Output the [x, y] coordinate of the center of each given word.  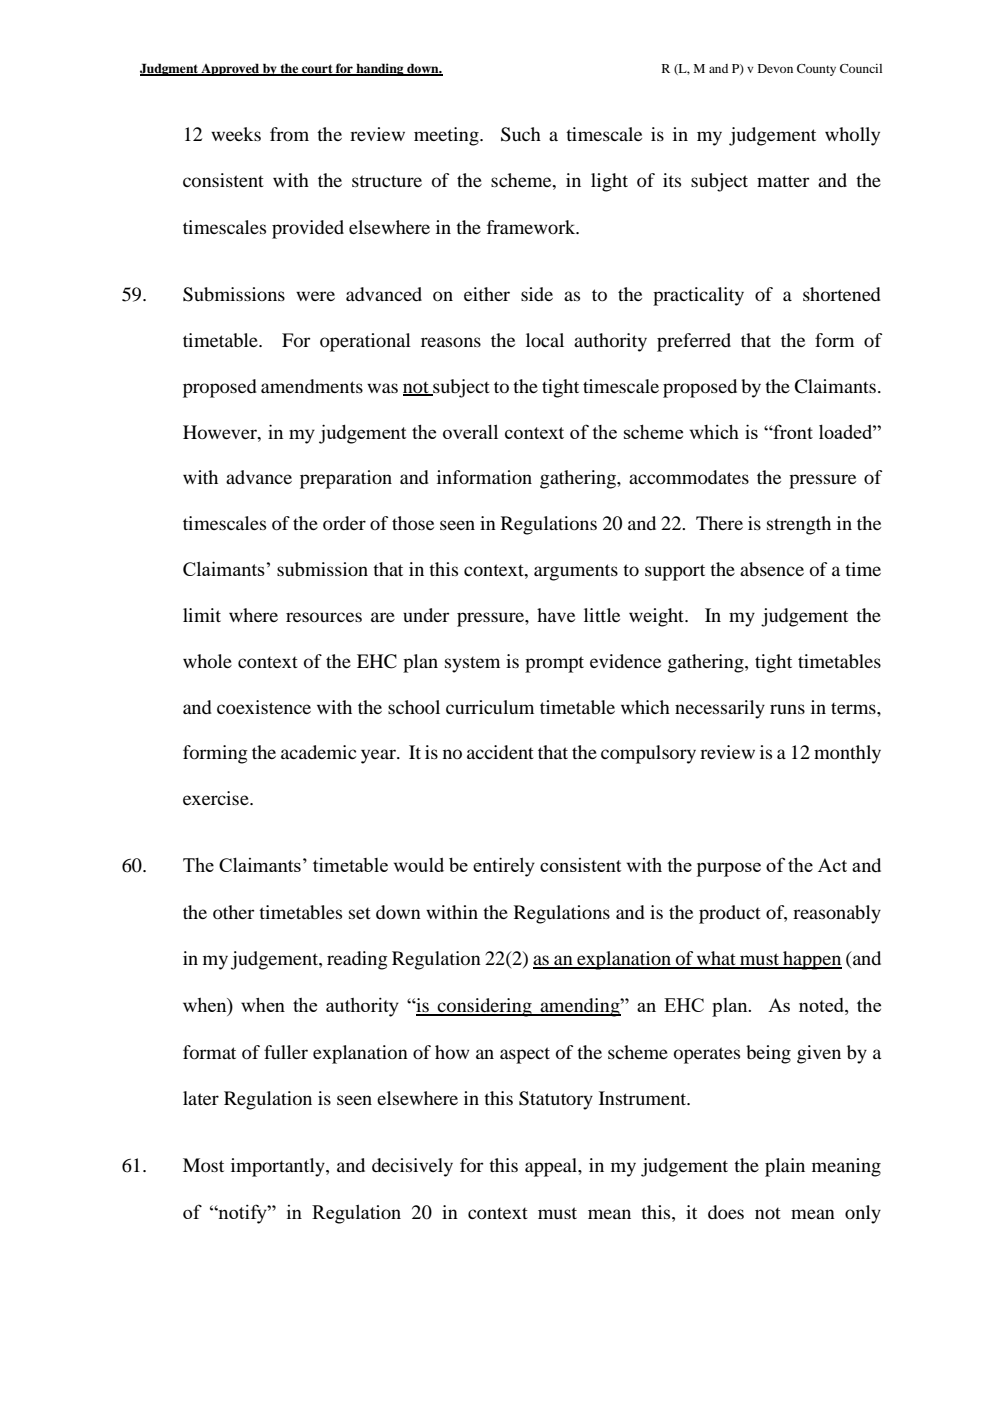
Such [521, 134]
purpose [729, 869]
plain [785, 1167]
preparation [346, 479]
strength [799, 525]
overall [470, 432]
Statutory [556, 1100]
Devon [775, 68]
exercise [217, 798]
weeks [236, 134]
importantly [279, 1167]
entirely [504, 867]
